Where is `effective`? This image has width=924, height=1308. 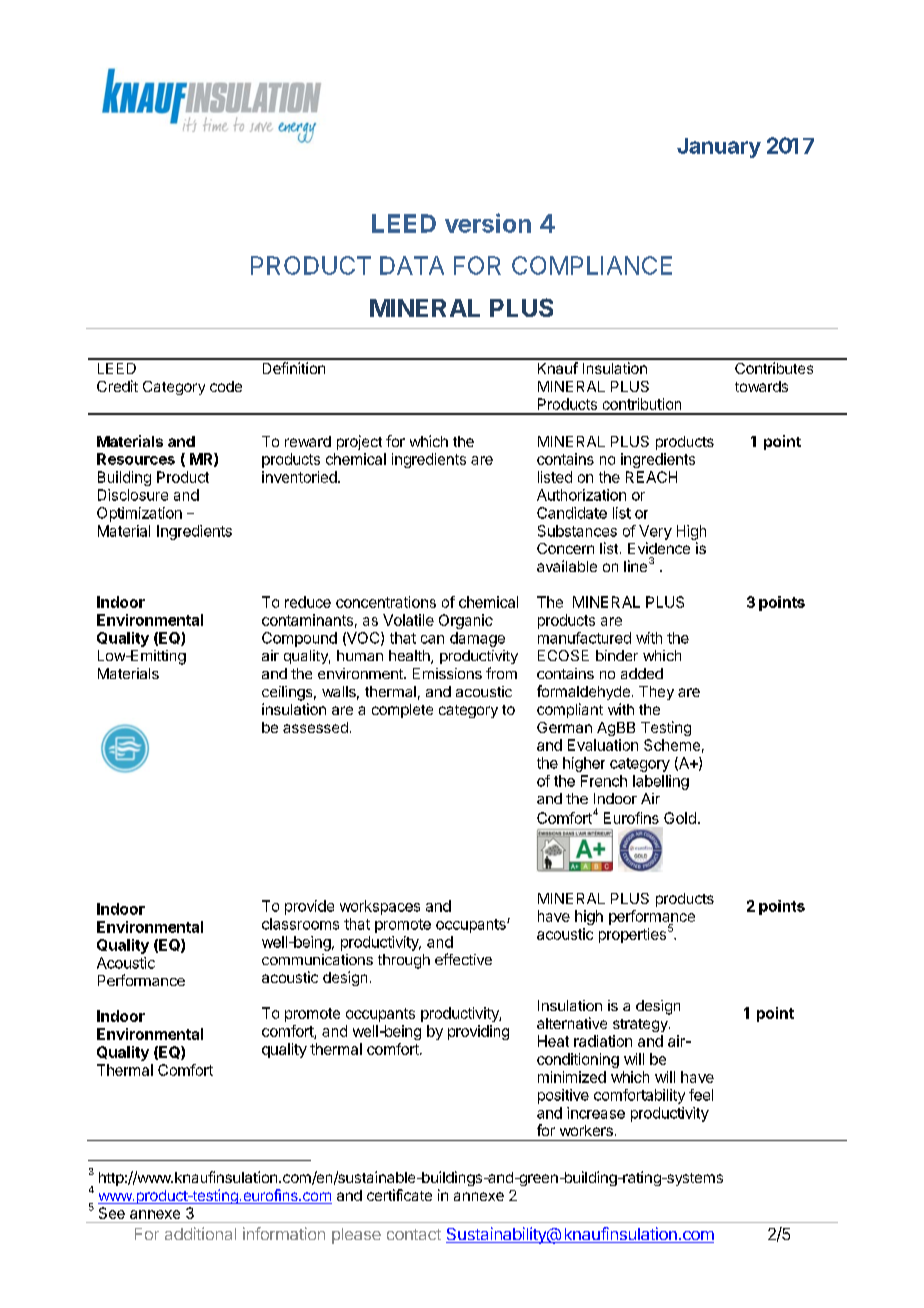 effective is located at coordinates (463, 959).
